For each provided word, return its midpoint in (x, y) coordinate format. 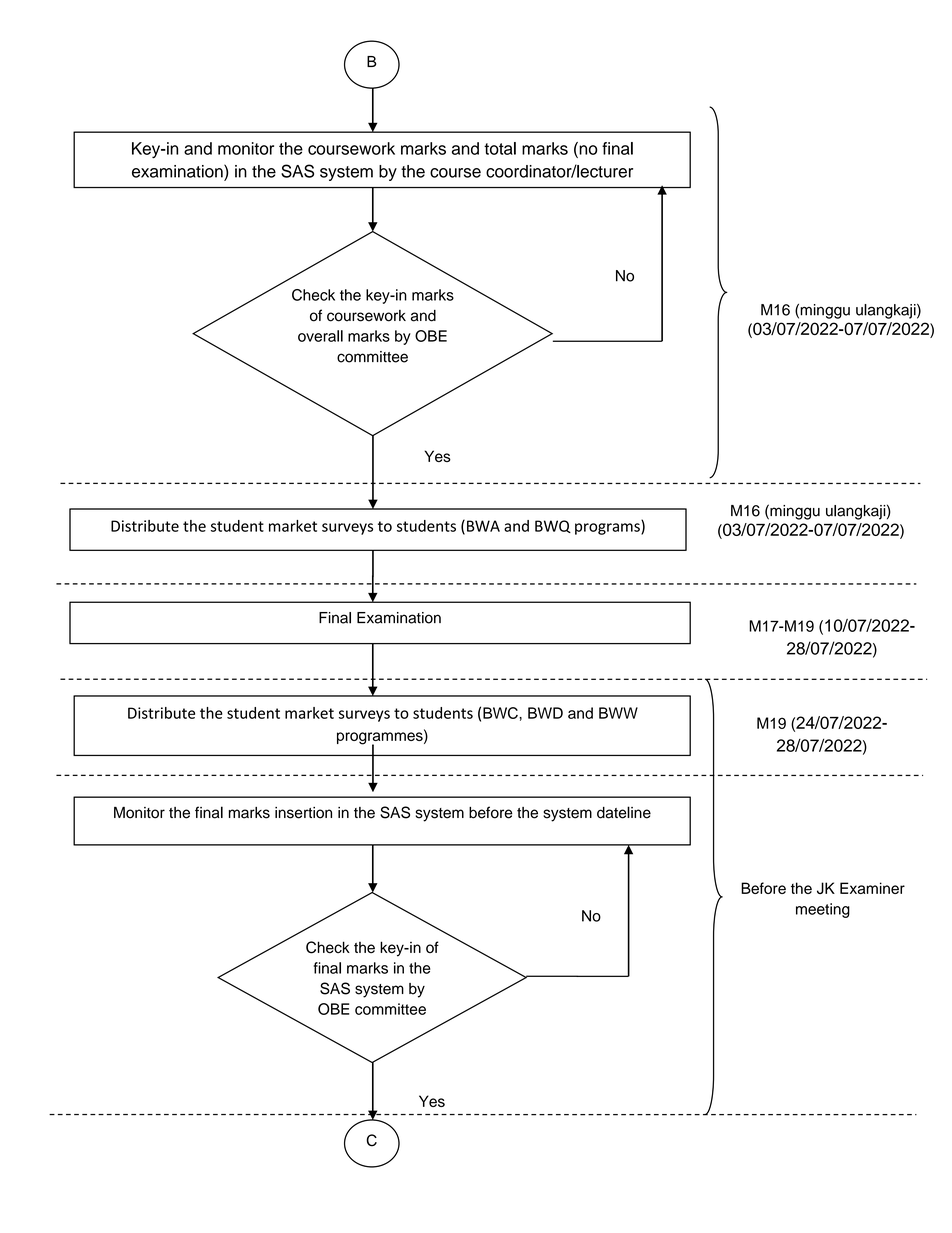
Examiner (872, 888)
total (500, 148)
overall (320, 336)
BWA (483, 526)
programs (608, 529)
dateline (624, 812)
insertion (303, 813)
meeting (823, 910)
